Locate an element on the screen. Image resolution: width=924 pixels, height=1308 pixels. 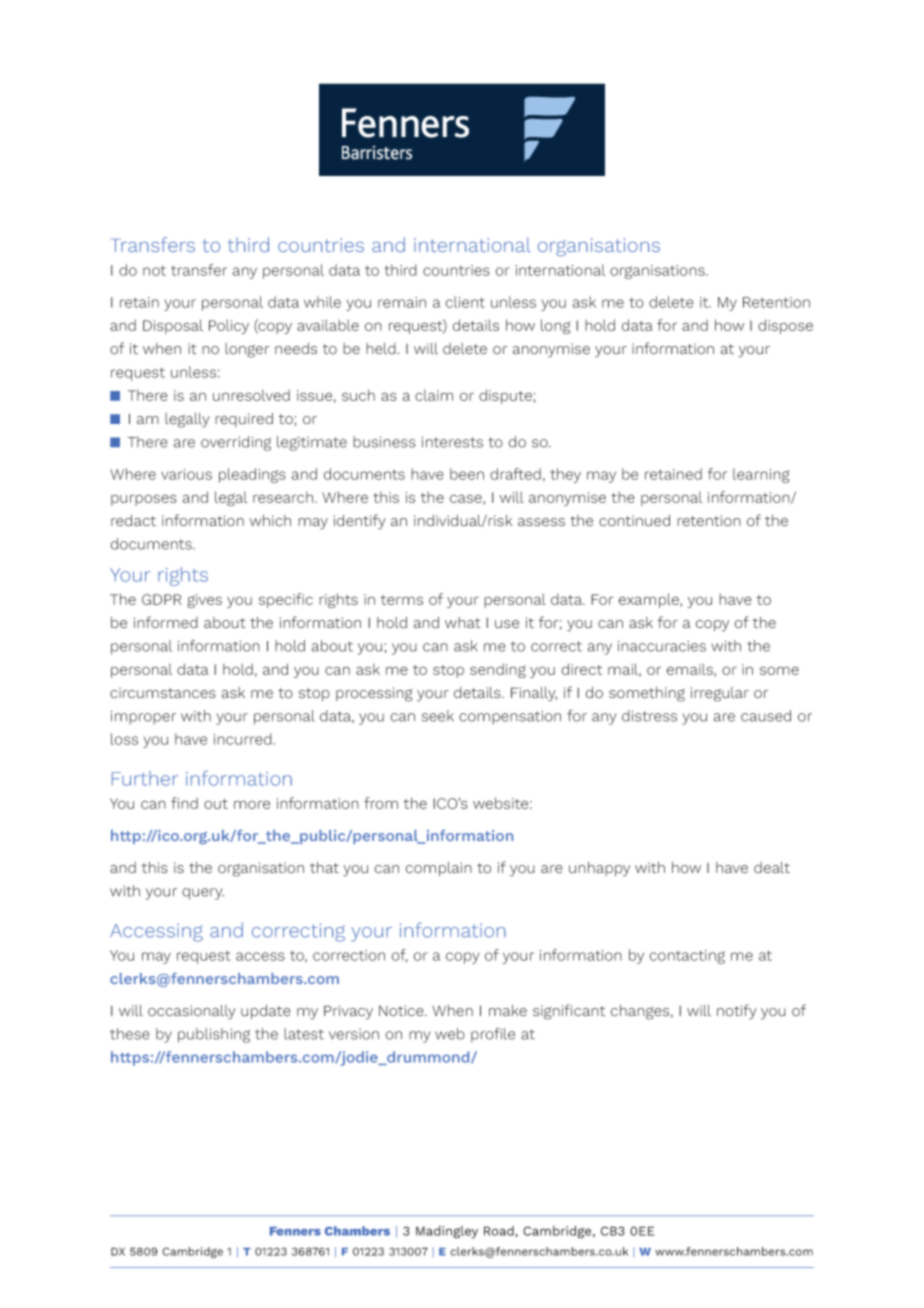
Notice is located at coordinates (402, 1011).
